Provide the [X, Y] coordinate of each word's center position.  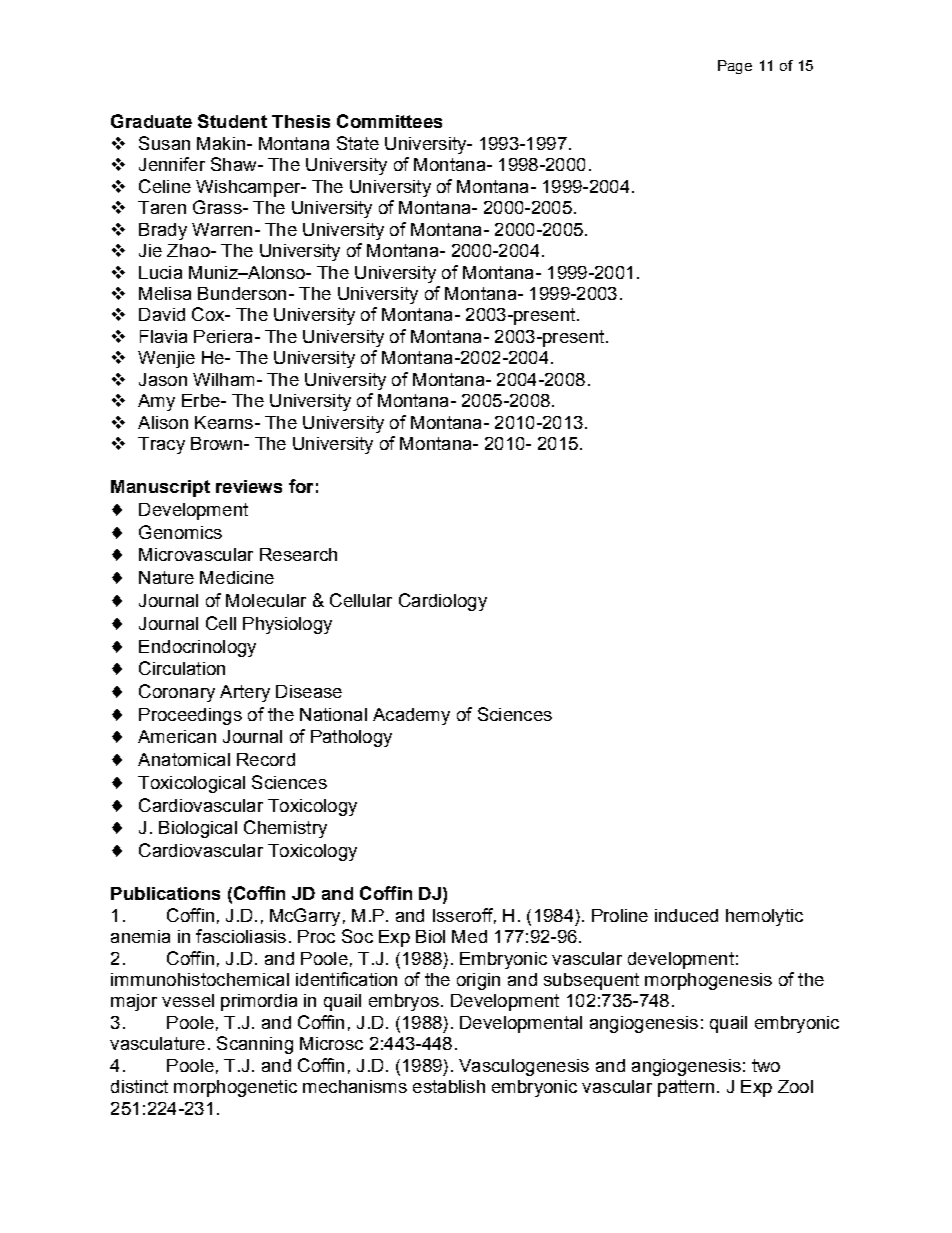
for [301, 486]
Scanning [255, 1045]
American [177, 736]
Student [232, 121]
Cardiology [443, 602]
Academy [411, 716]
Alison [163, 422]
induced [686, 915]
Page [735, 67]
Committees [389, 121]
